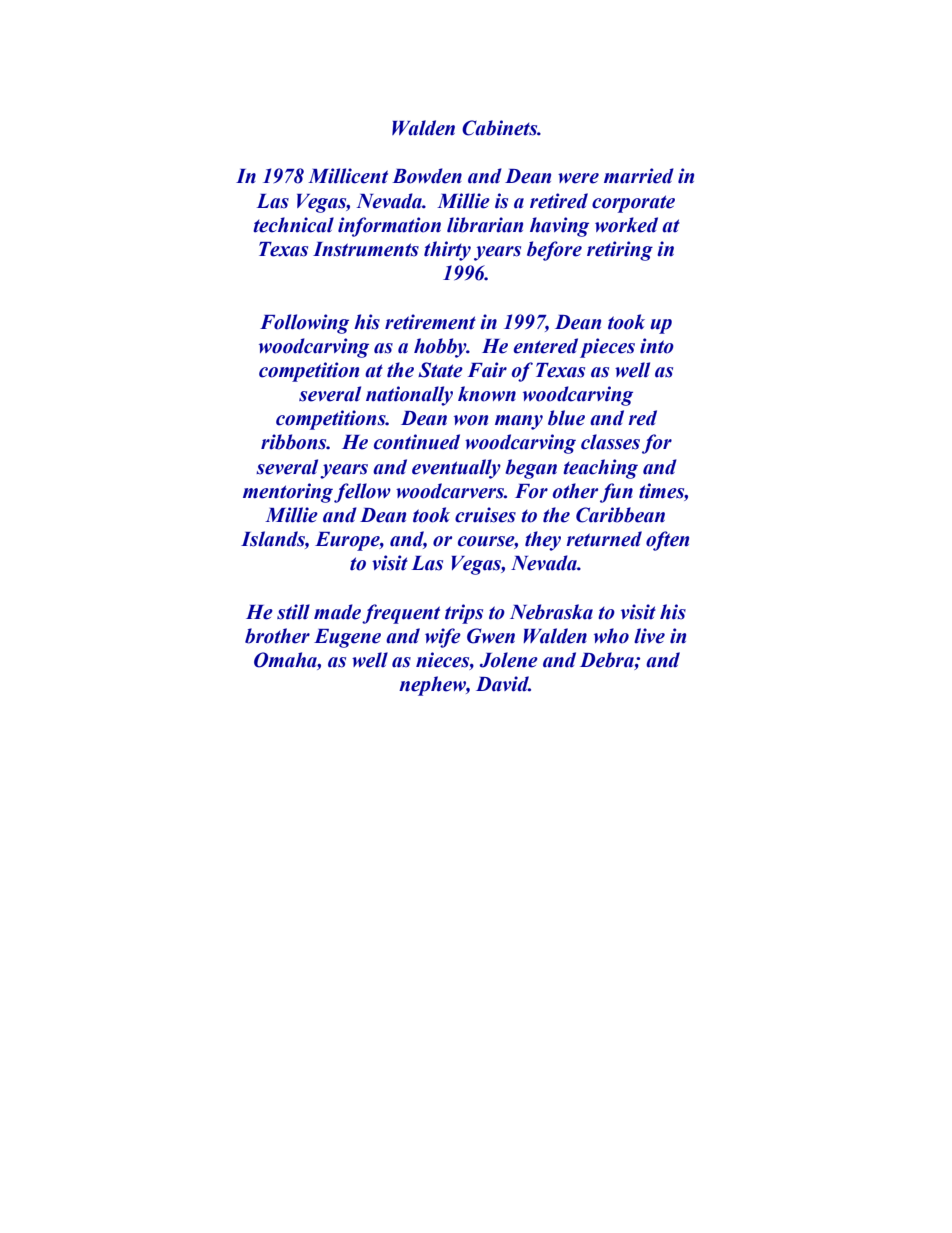  Describe the element at coordinates (347, 638) in the screenshot. I see `Eugene` at that location.
